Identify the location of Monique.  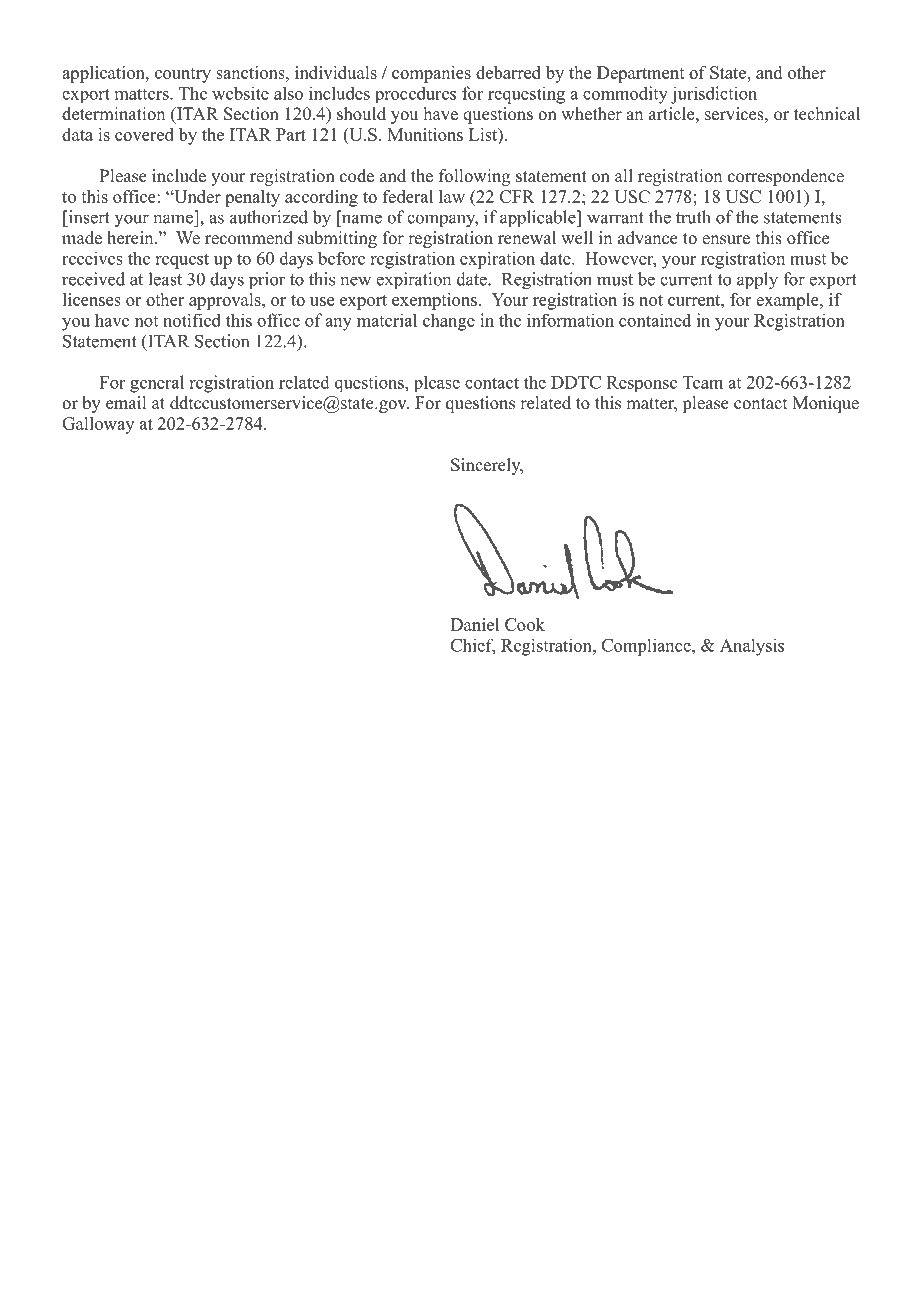
(825, 404).
